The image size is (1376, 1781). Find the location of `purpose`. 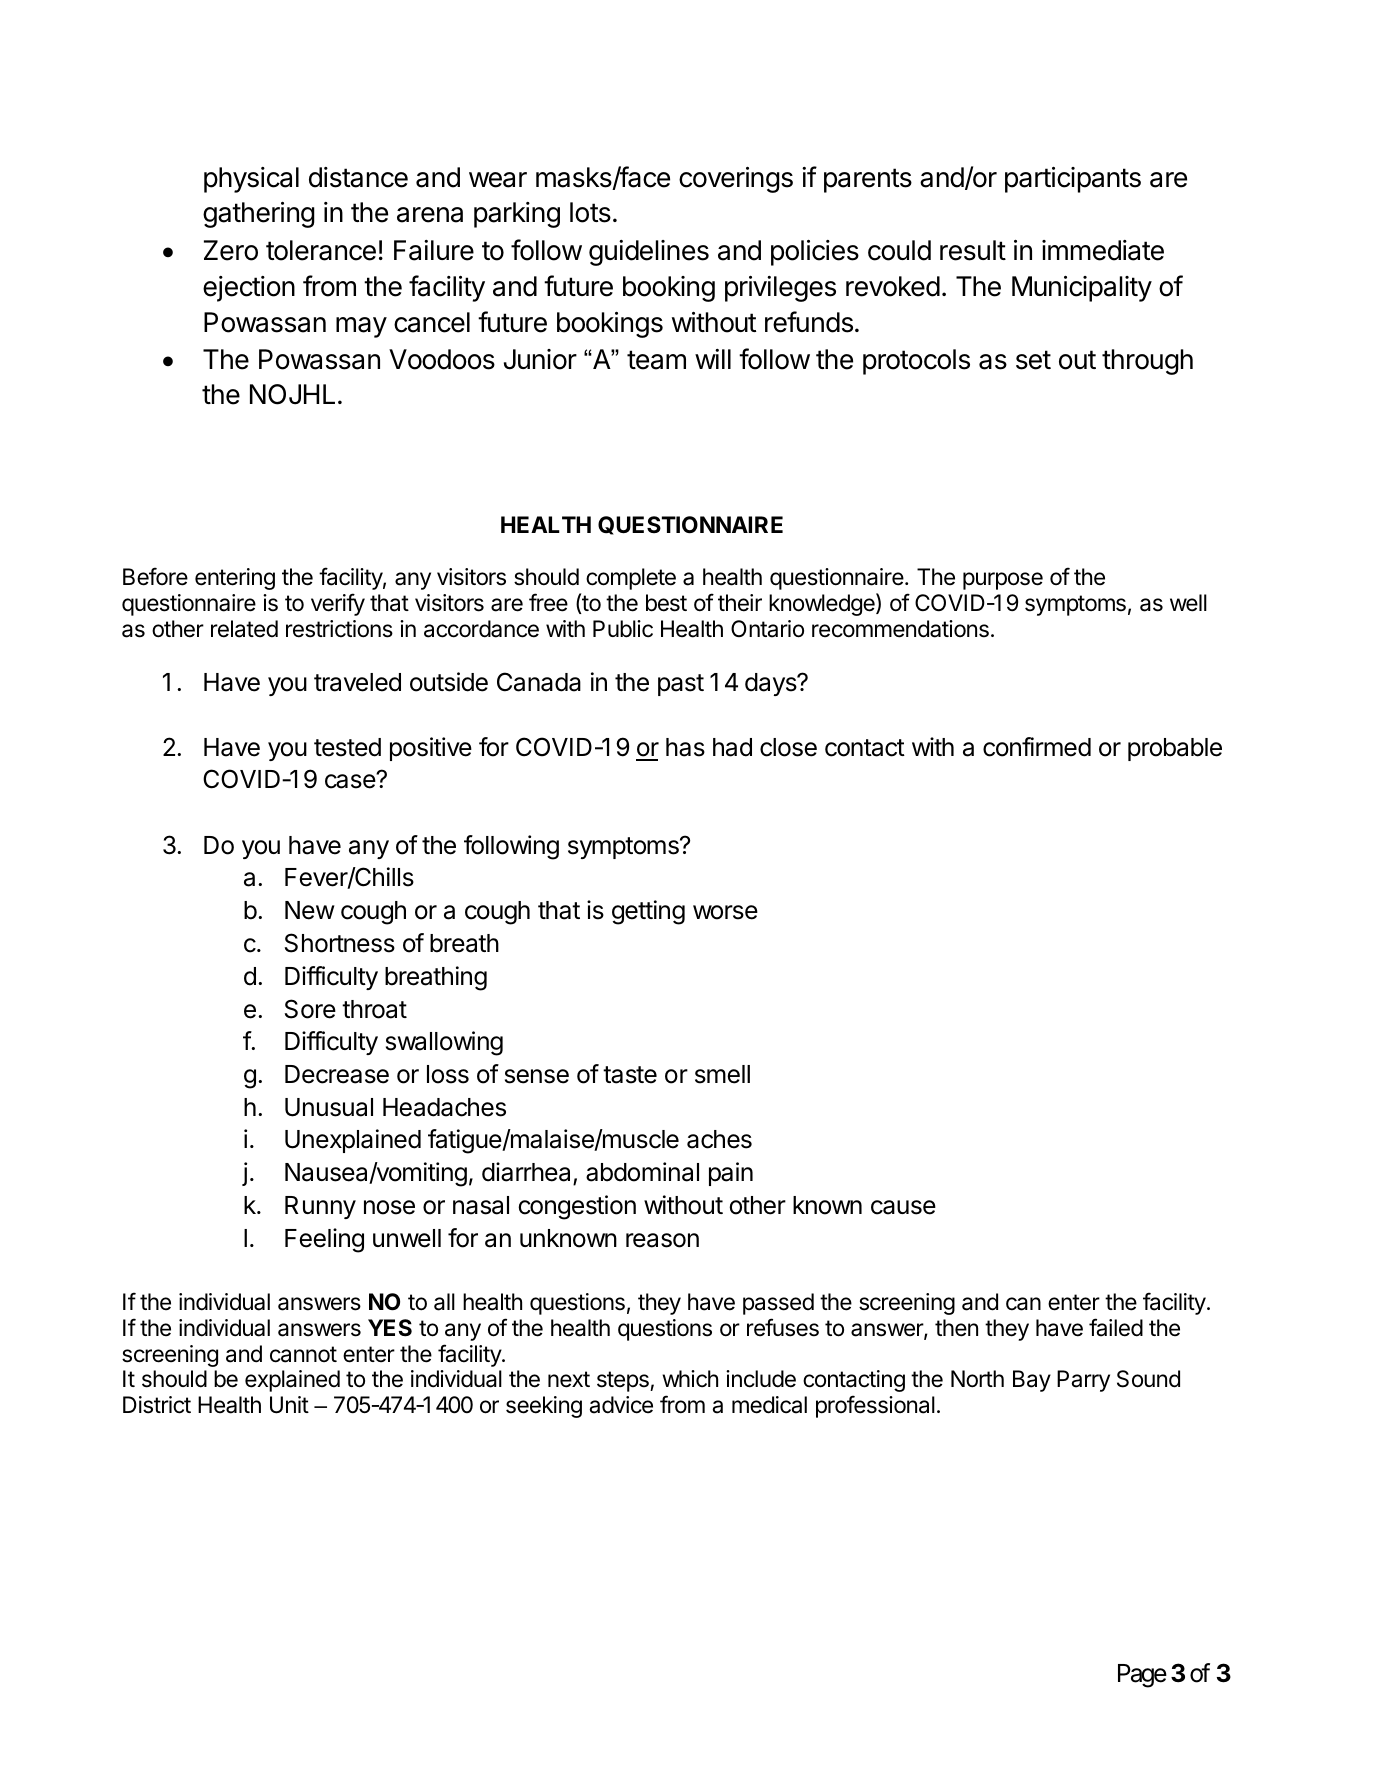

purpose is located at coordinates (1003, 581).
